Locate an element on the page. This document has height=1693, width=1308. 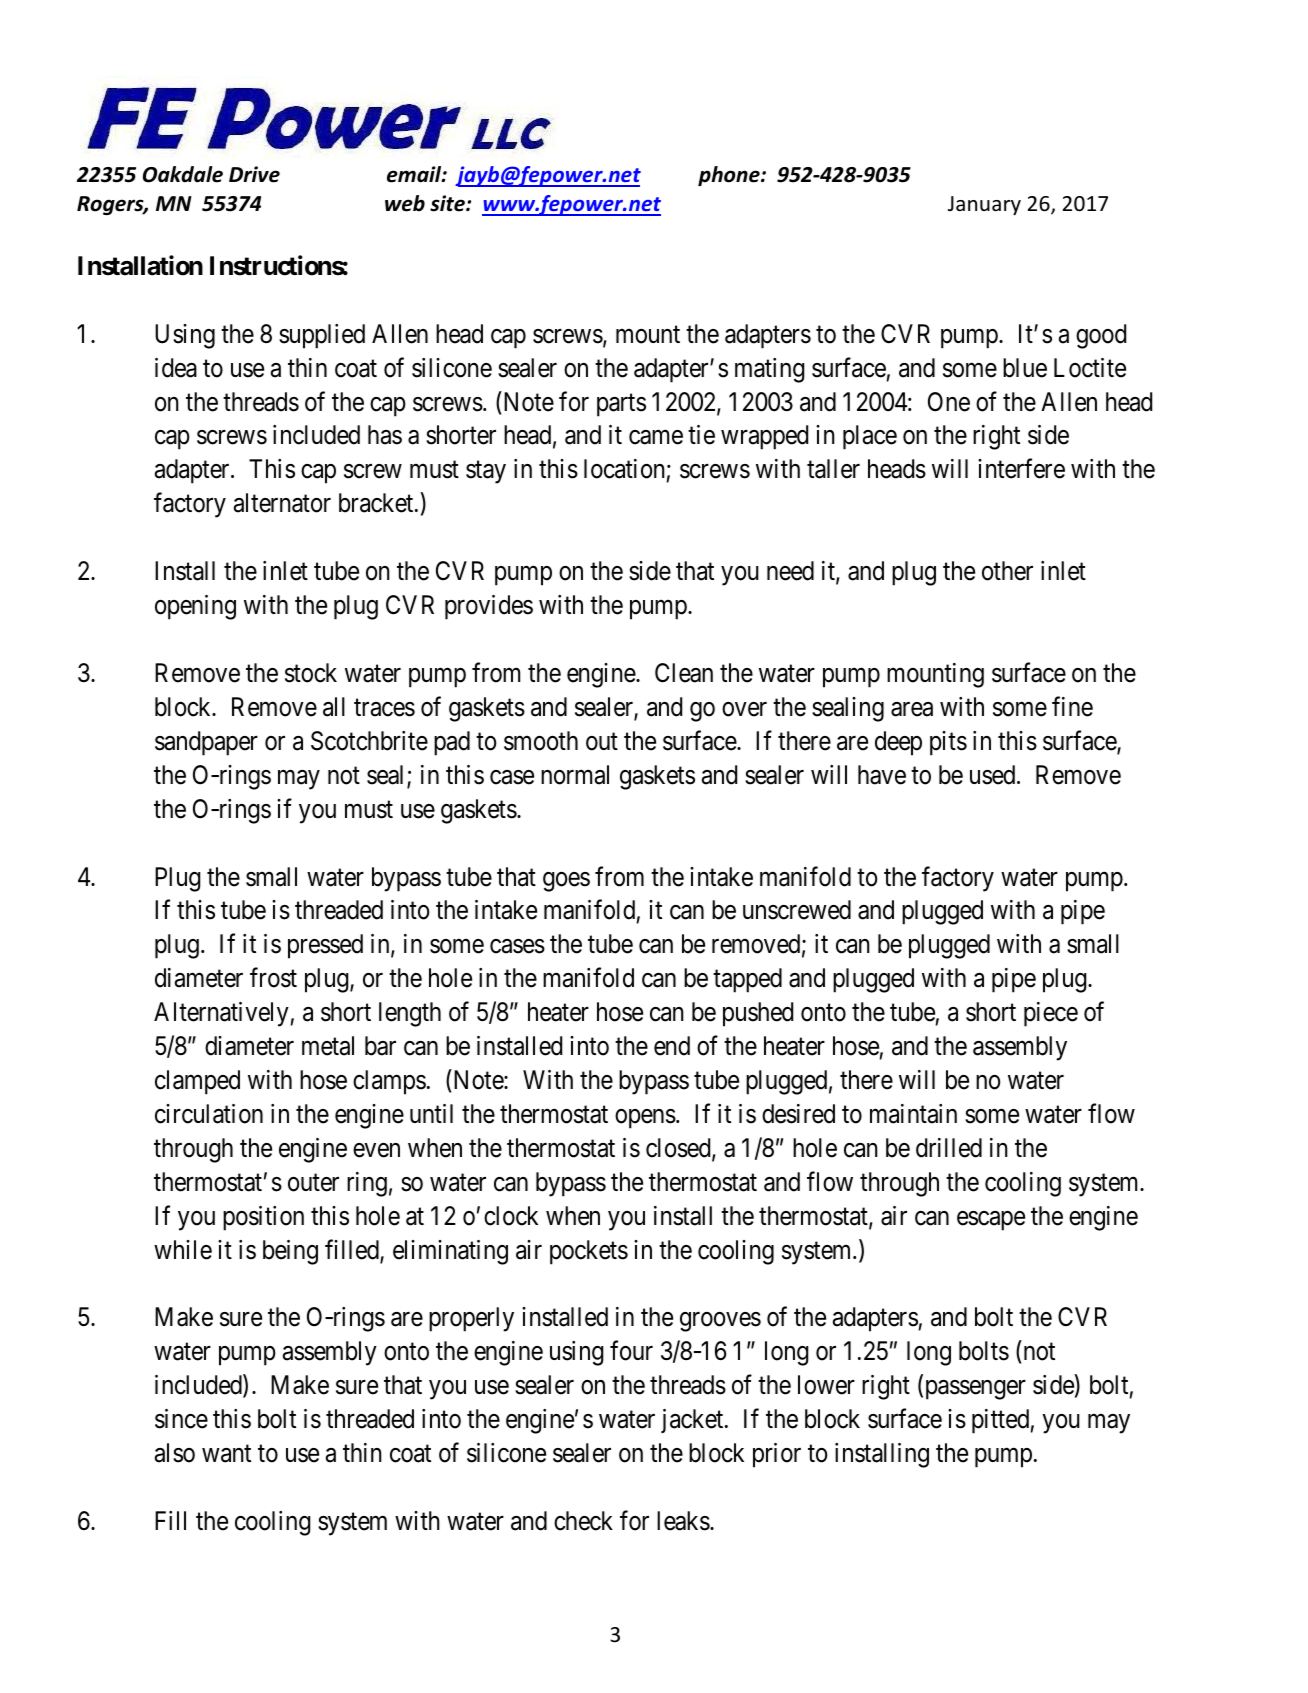
phone is located at coordinates (730, 176).
